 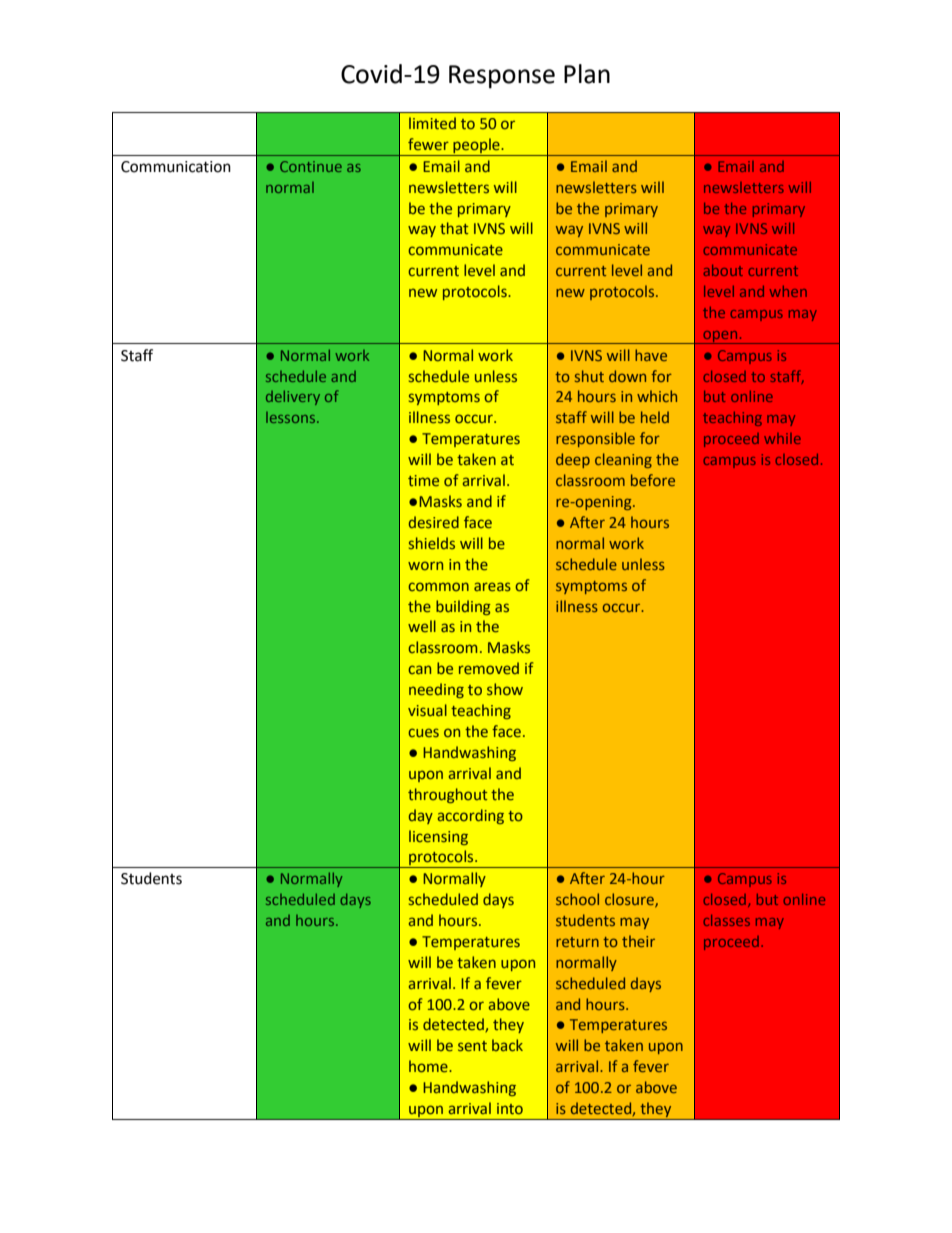 I want to click on home, so click(x=429, y=1066).
